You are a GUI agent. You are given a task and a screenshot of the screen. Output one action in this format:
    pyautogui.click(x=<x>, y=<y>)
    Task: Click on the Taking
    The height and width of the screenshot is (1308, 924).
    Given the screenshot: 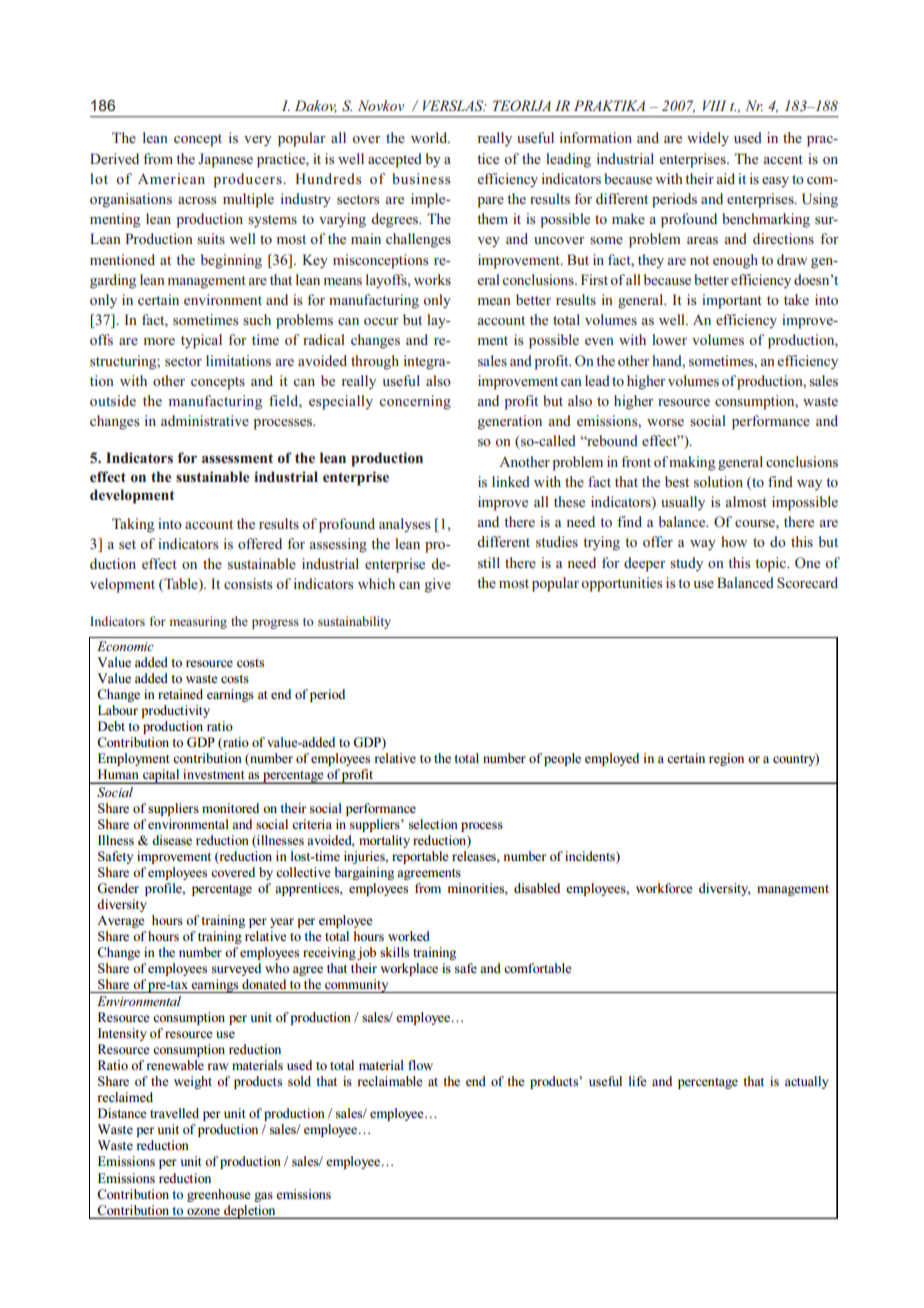 What is the action you would take?
    pyautogui.click(x=133, y=525)
